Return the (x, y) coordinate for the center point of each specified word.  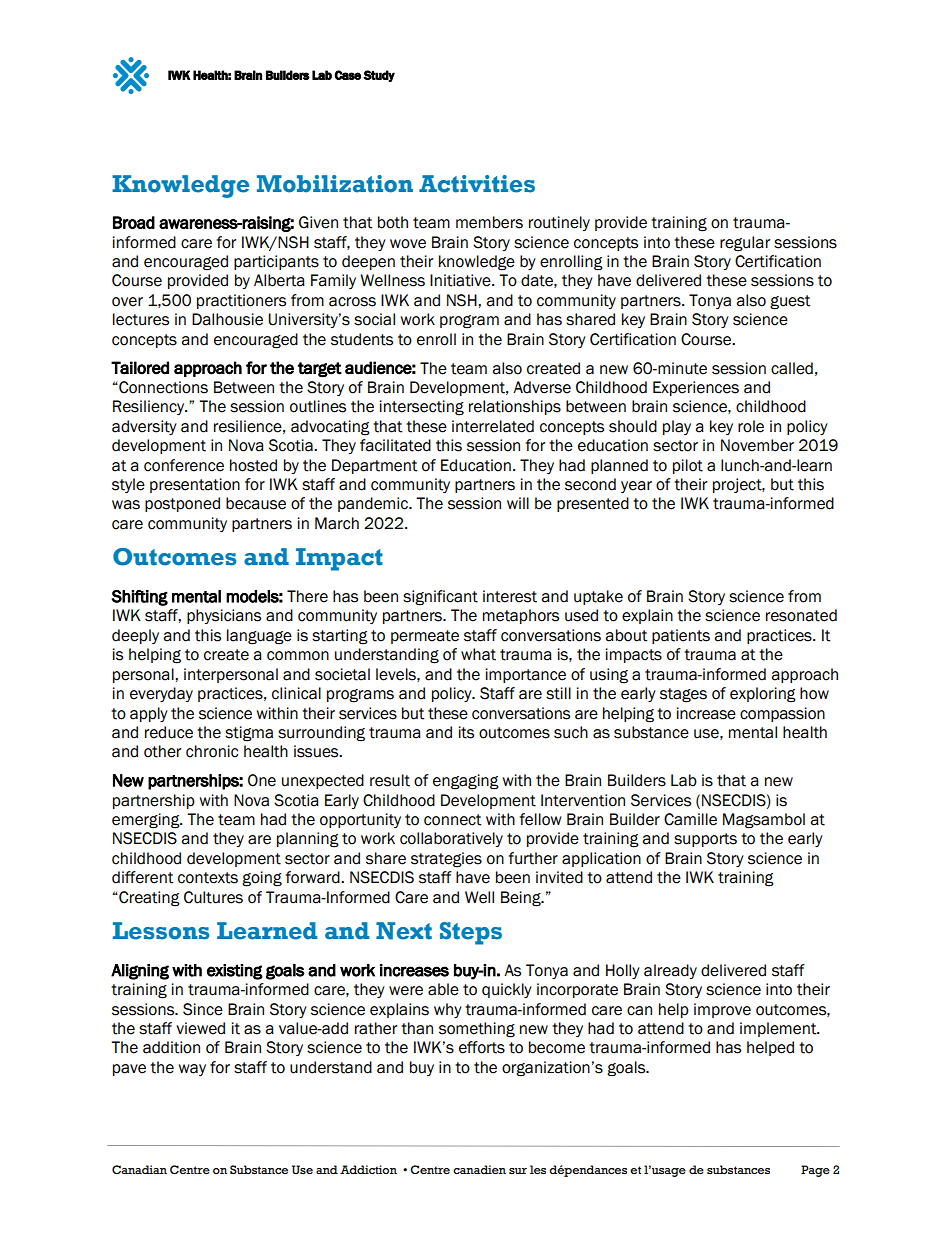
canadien (479, 1169)
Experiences (696, 388)
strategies (446, 860)
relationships (515, 407)
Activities (477, 184)
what (478, 654)
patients (681, 636)
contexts (208, 878)
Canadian (139, 1169)
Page (815, 1171)
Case (348, 75)
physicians (224, 616)
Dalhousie (227, 319)
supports (705, 840)
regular (745, 244)
